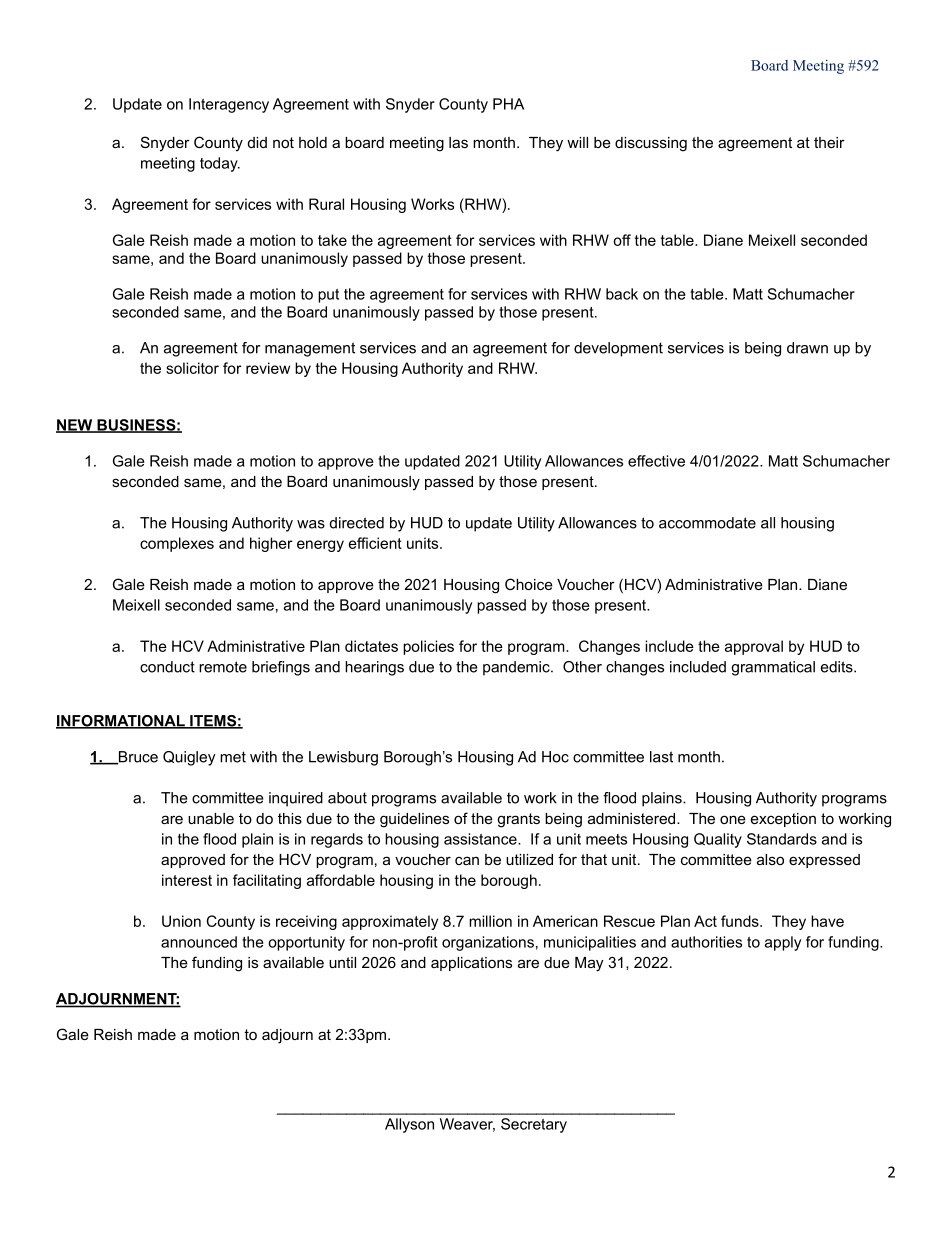  What do you see at coordinates (409, 1125) in the document?
I see `Allyson` at bounding box center [409, 1125].
